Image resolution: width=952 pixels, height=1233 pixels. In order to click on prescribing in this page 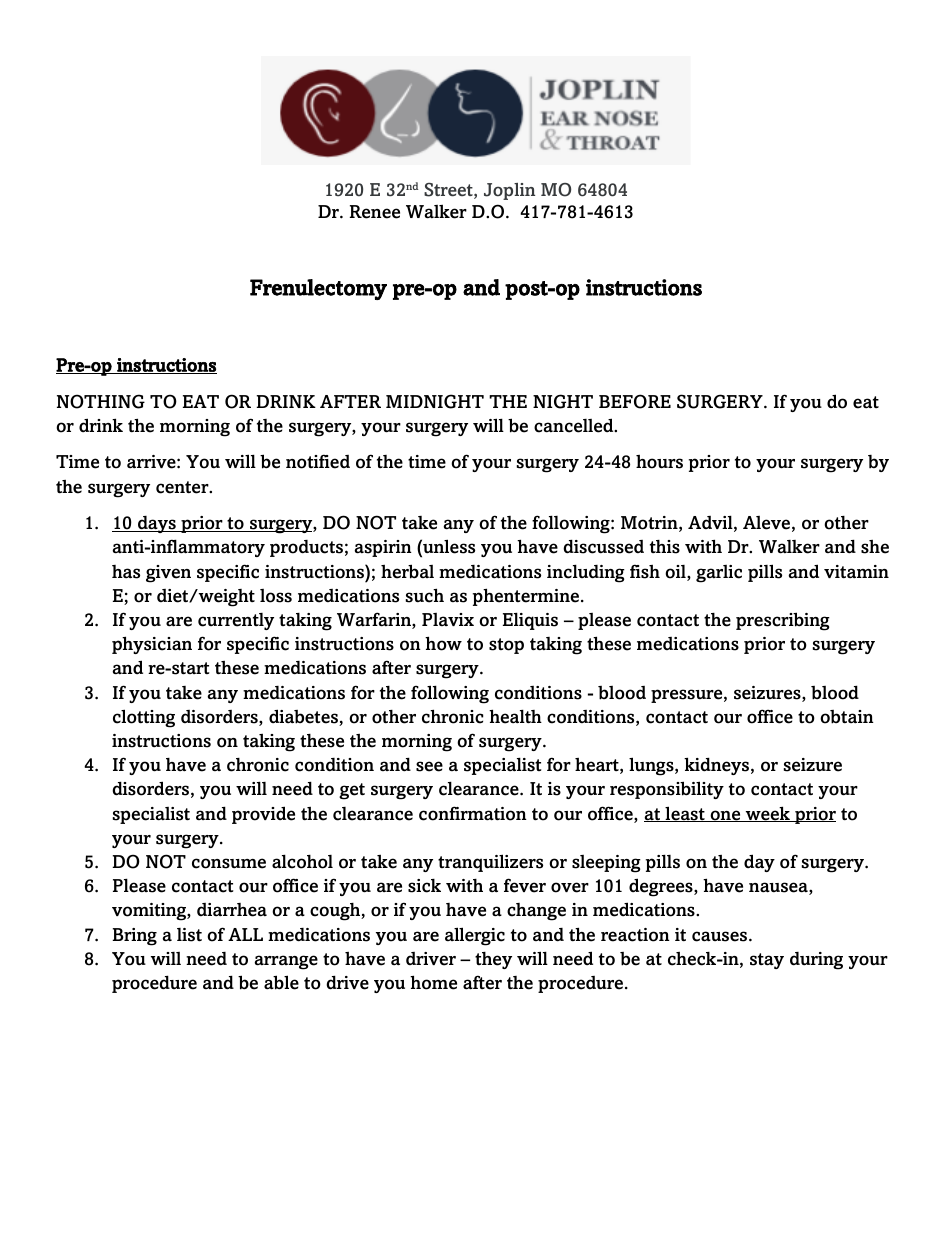, I will do `click(783, 621)`.
